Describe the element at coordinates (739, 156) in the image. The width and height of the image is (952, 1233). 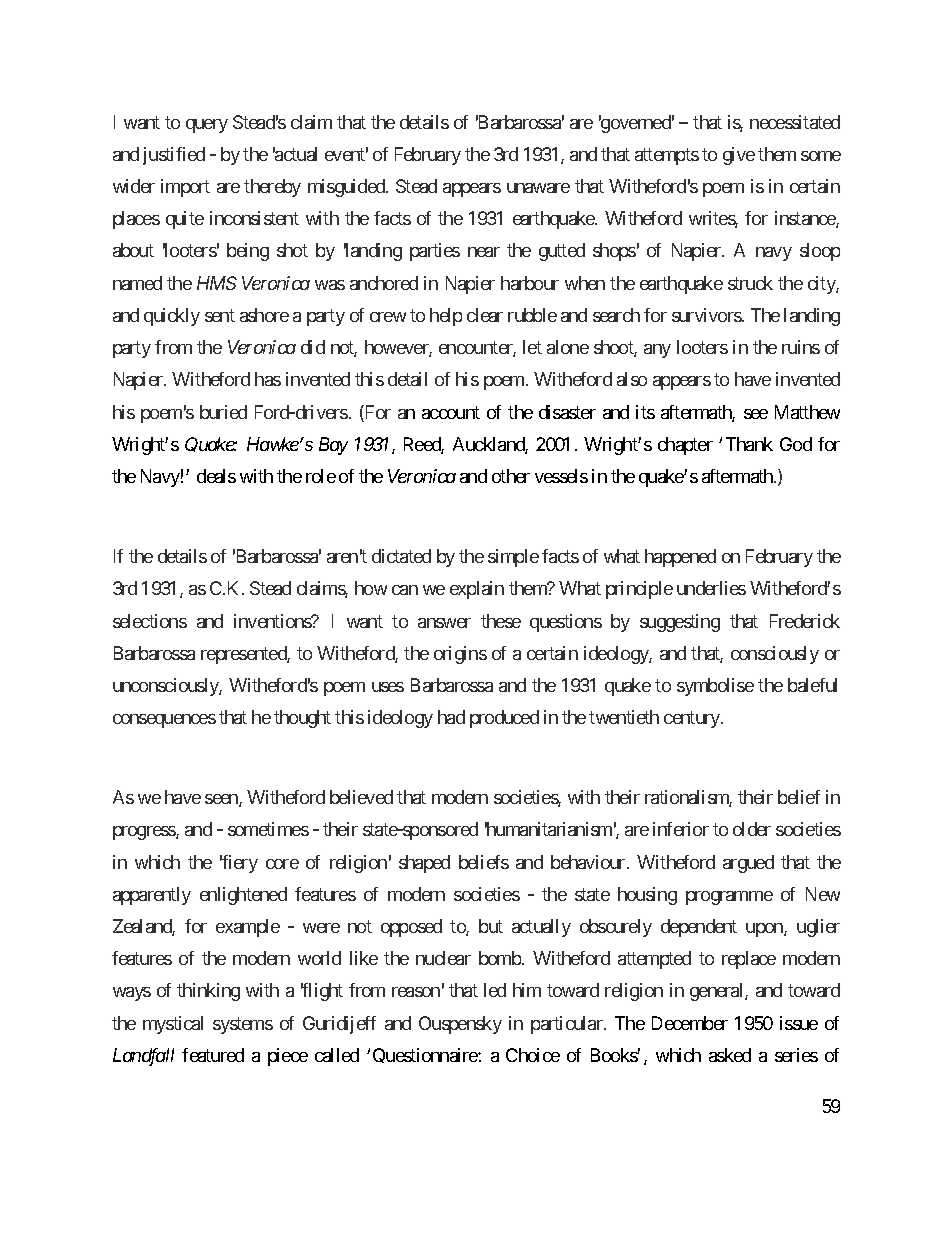
I see `give` at that location.
